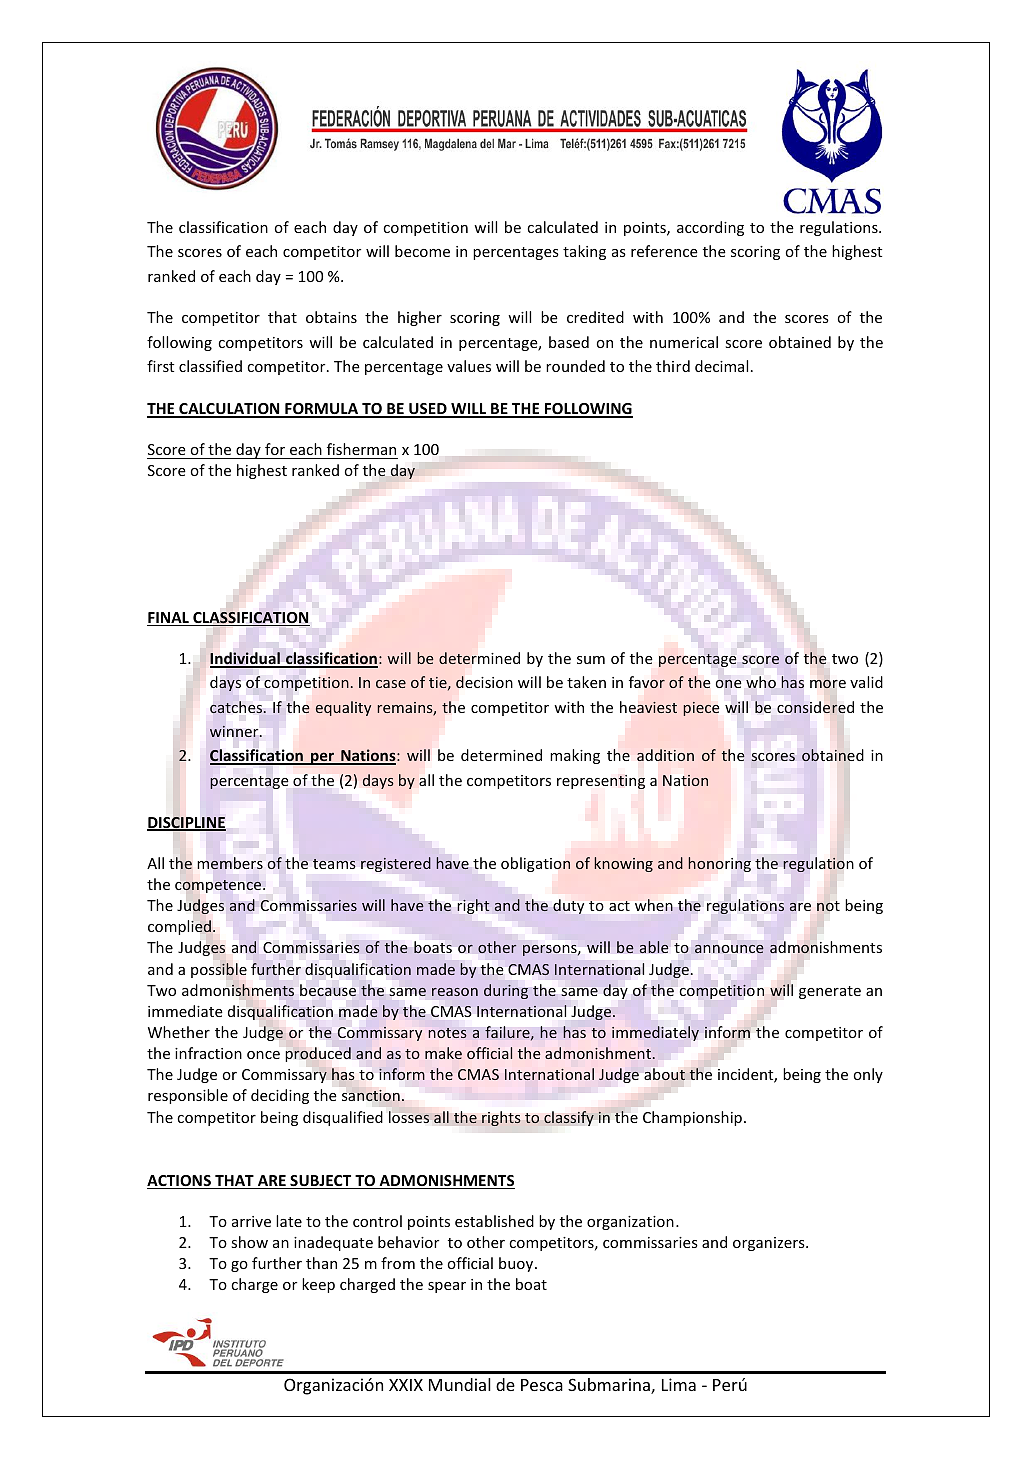 This screenshot has width=1031, height=1458. What do you see at coordinates (331, 317) in the screenshot?
I see `obtains` at bounding box center [331, 317].
